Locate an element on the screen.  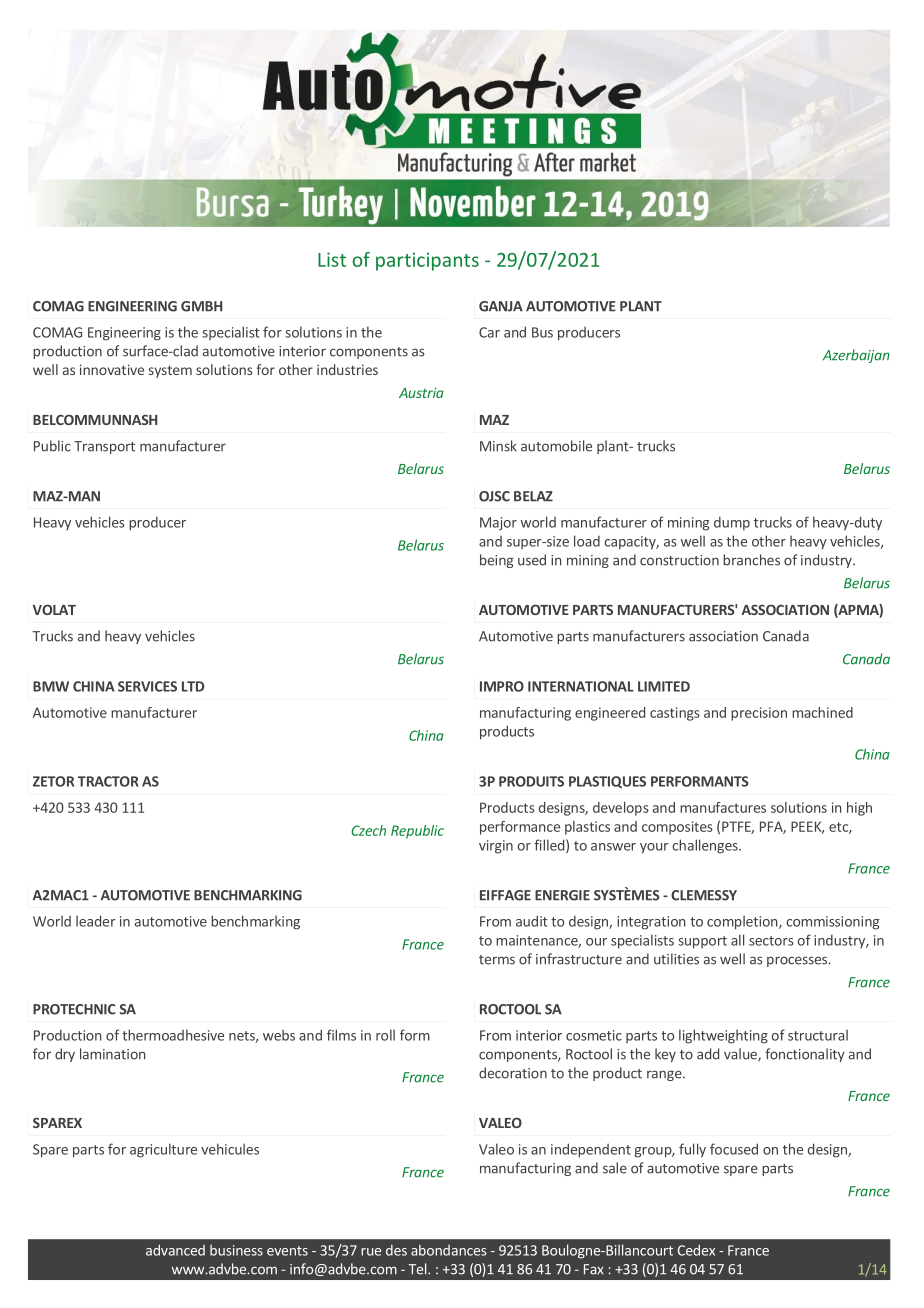
GANJA is located at coordinates (501, 306).
